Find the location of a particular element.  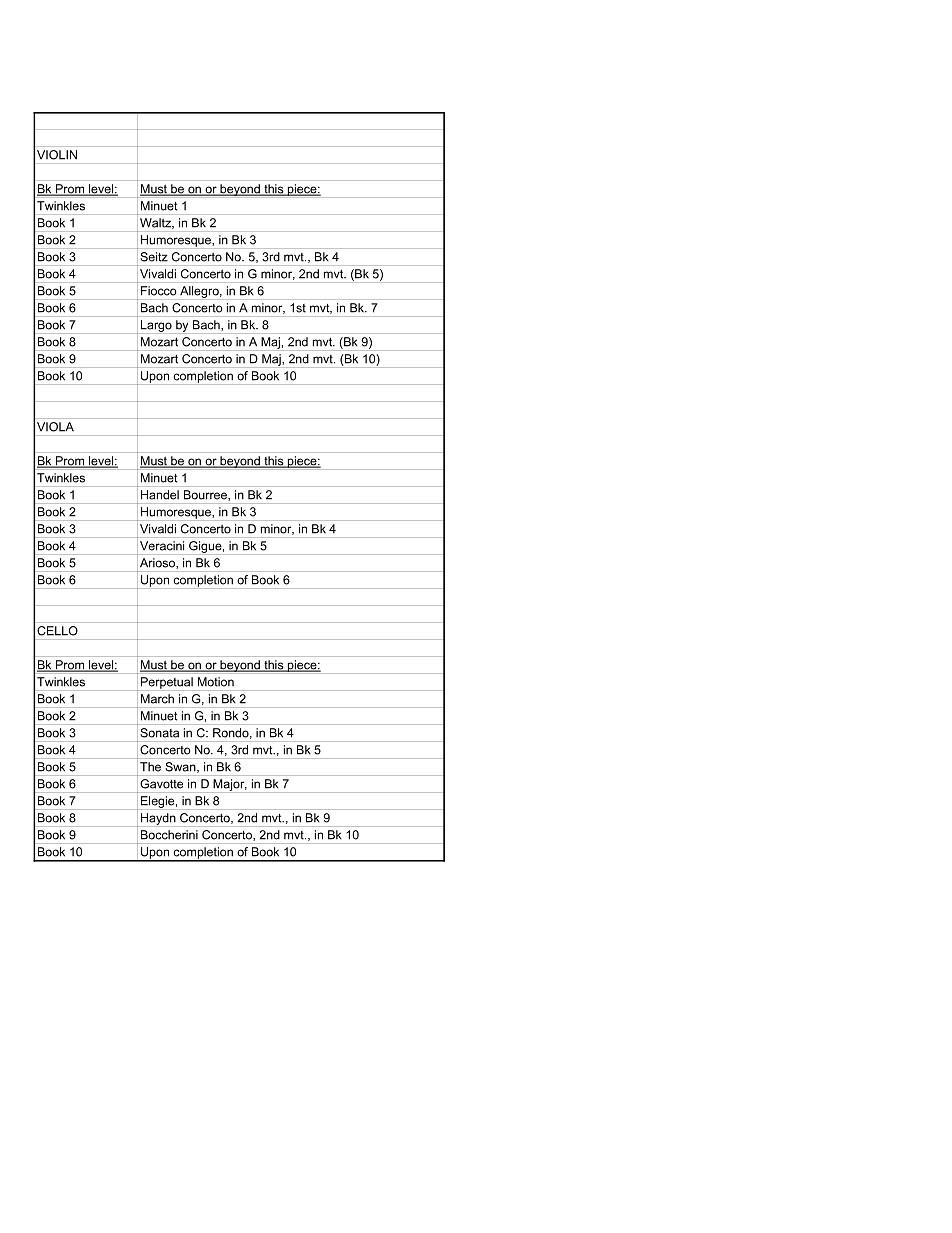

Waltz is located at coordinates (156, 223).
